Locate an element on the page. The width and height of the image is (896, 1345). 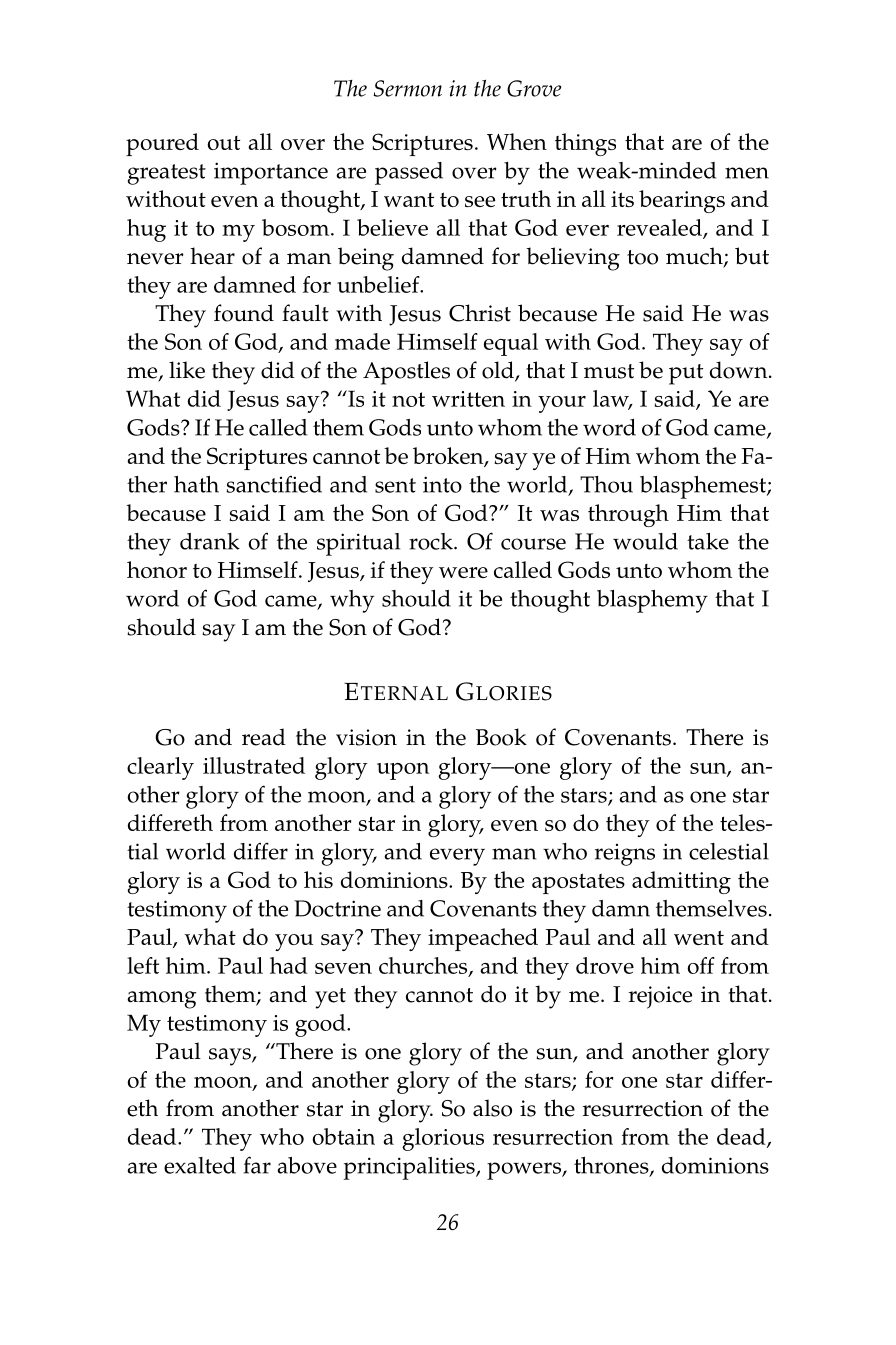
Sermon is located at coordinates (407, 88).
